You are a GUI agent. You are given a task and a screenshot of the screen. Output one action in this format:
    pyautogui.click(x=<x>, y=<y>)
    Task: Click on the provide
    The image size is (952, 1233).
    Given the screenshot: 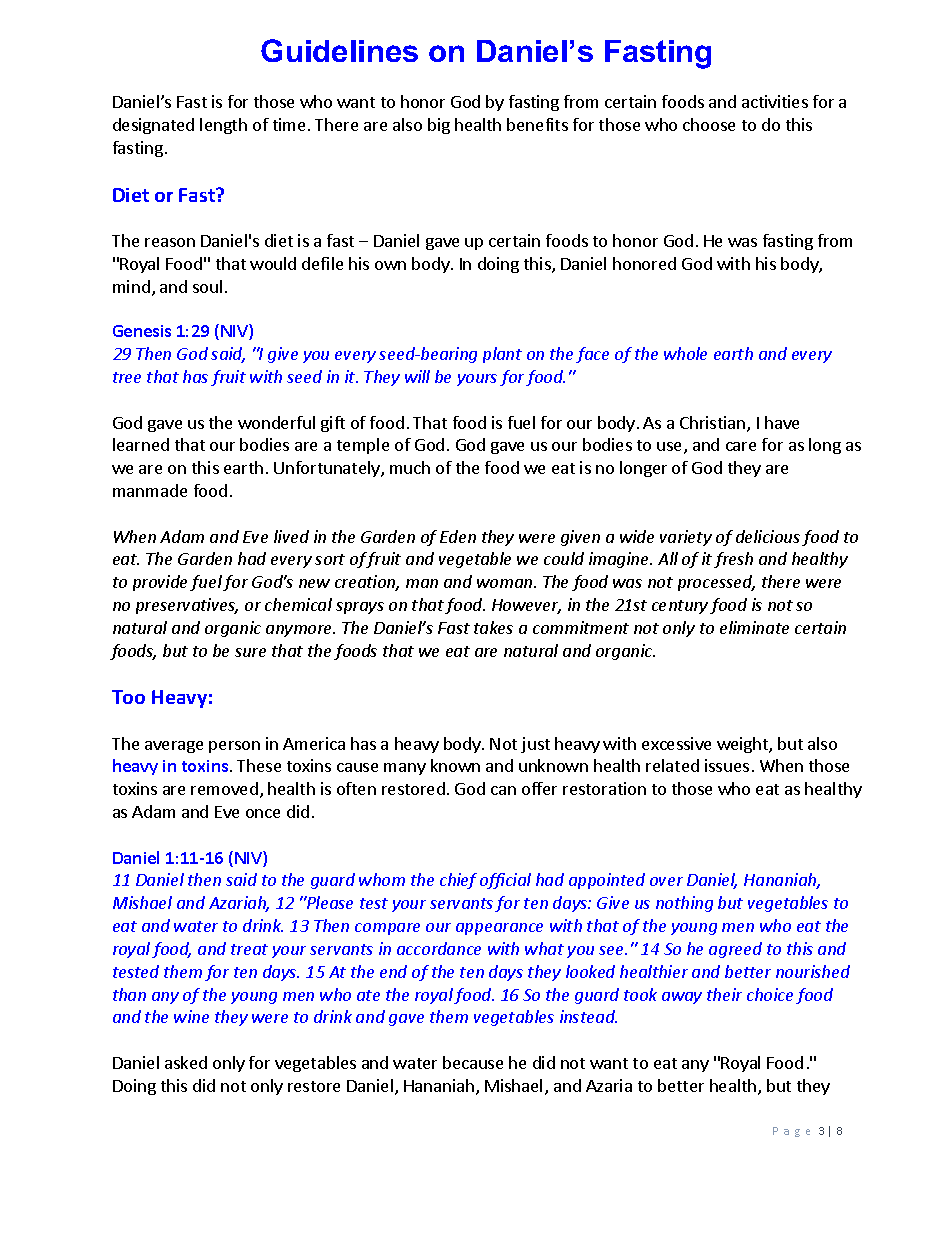 What is the action you would take?
    pyautogui.click(x=160, y=583)
